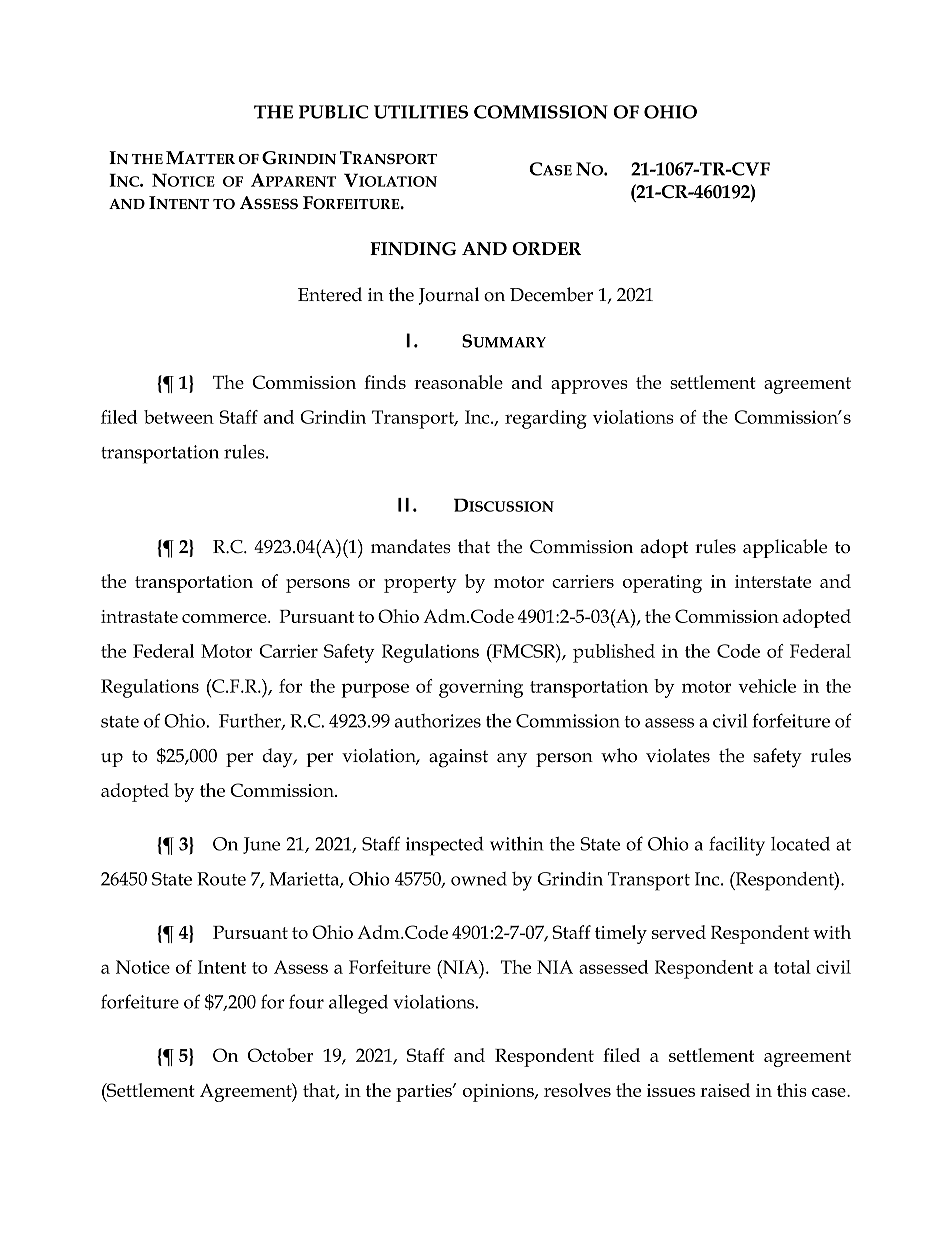  Describe the element at coordinates (725, 1090) in the screenshot. I see `raised` at that location.
